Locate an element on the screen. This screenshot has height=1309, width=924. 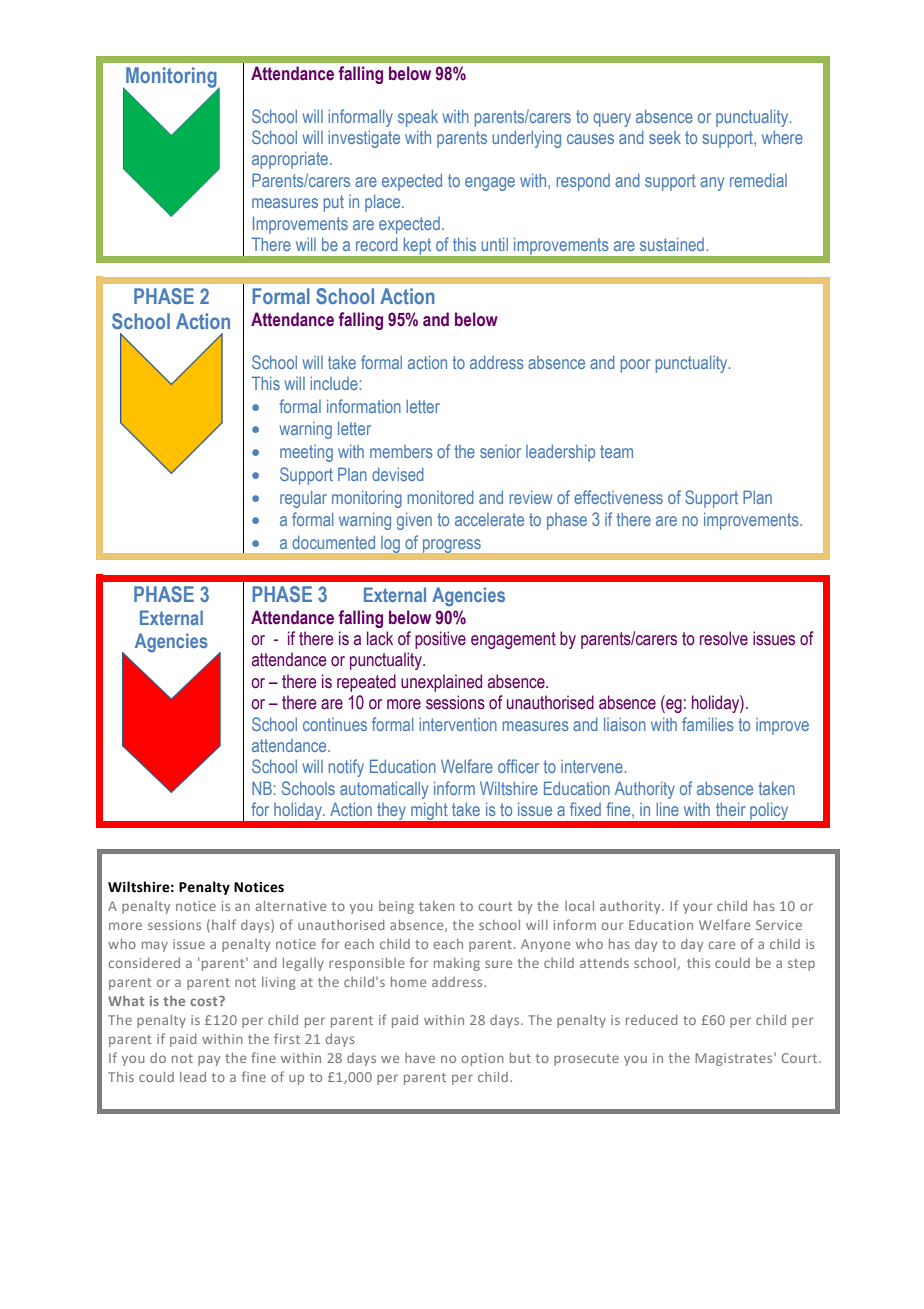
option is located at coordinates (483, 1059).
